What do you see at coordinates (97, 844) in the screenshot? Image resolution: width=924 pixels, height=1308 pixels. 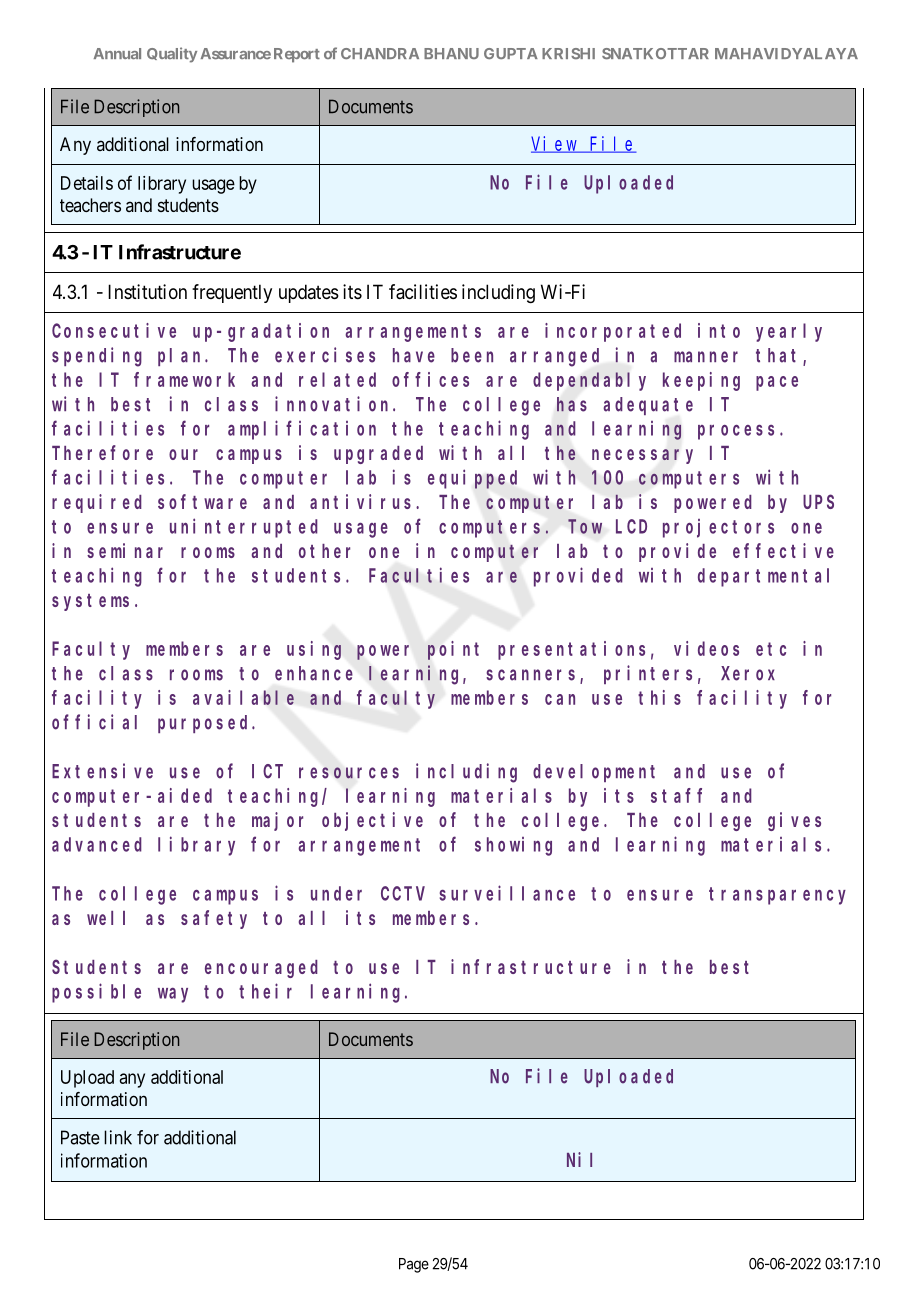 I see `advanced` at bounding box center [97, 844].
